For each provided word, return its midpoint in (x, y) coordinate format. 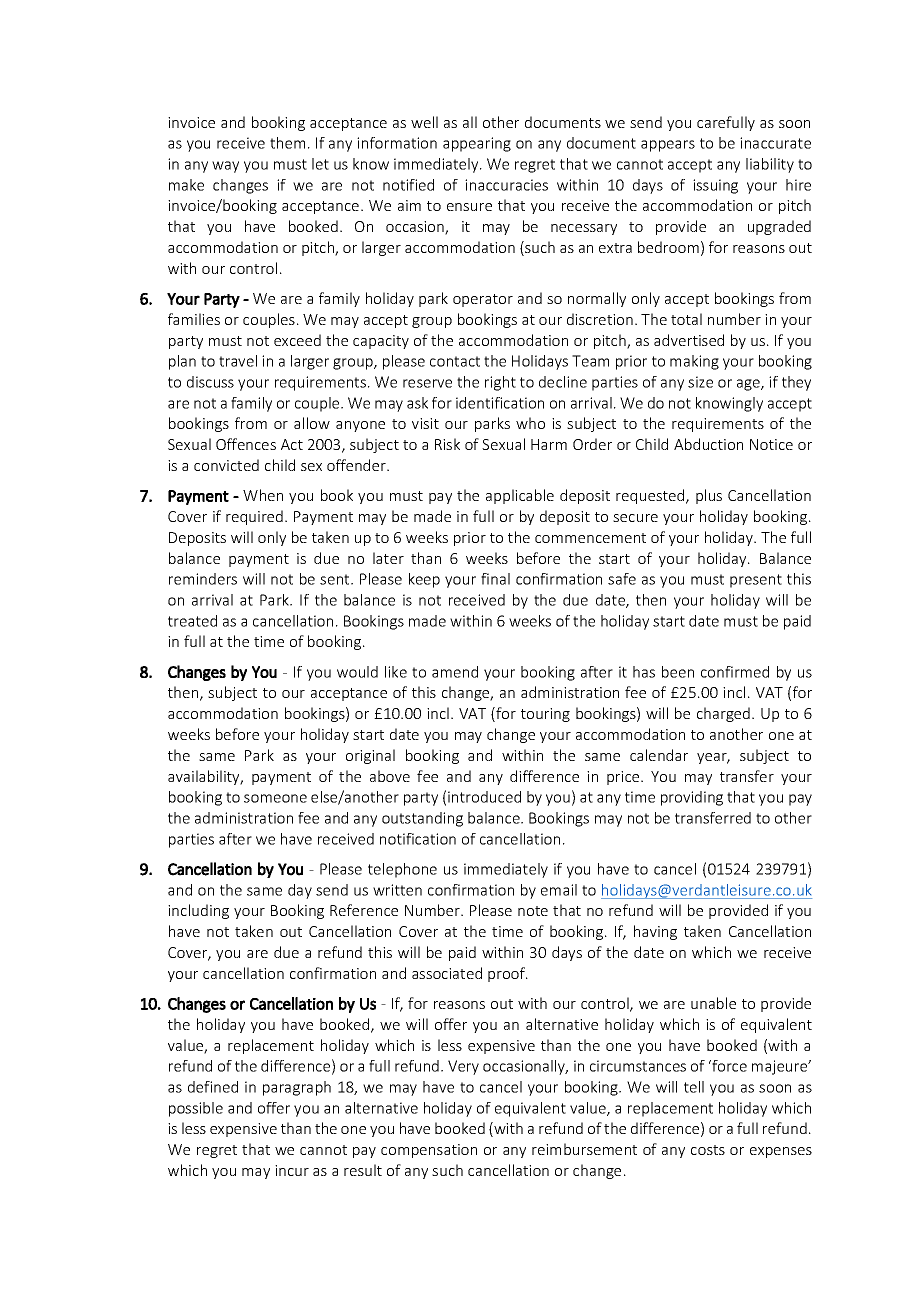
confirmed (735, 672)
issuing (715, 186)
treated (192, 621)
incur (292, 1170)
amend (455, 672)
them (287, 143)
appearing (477, 144)
